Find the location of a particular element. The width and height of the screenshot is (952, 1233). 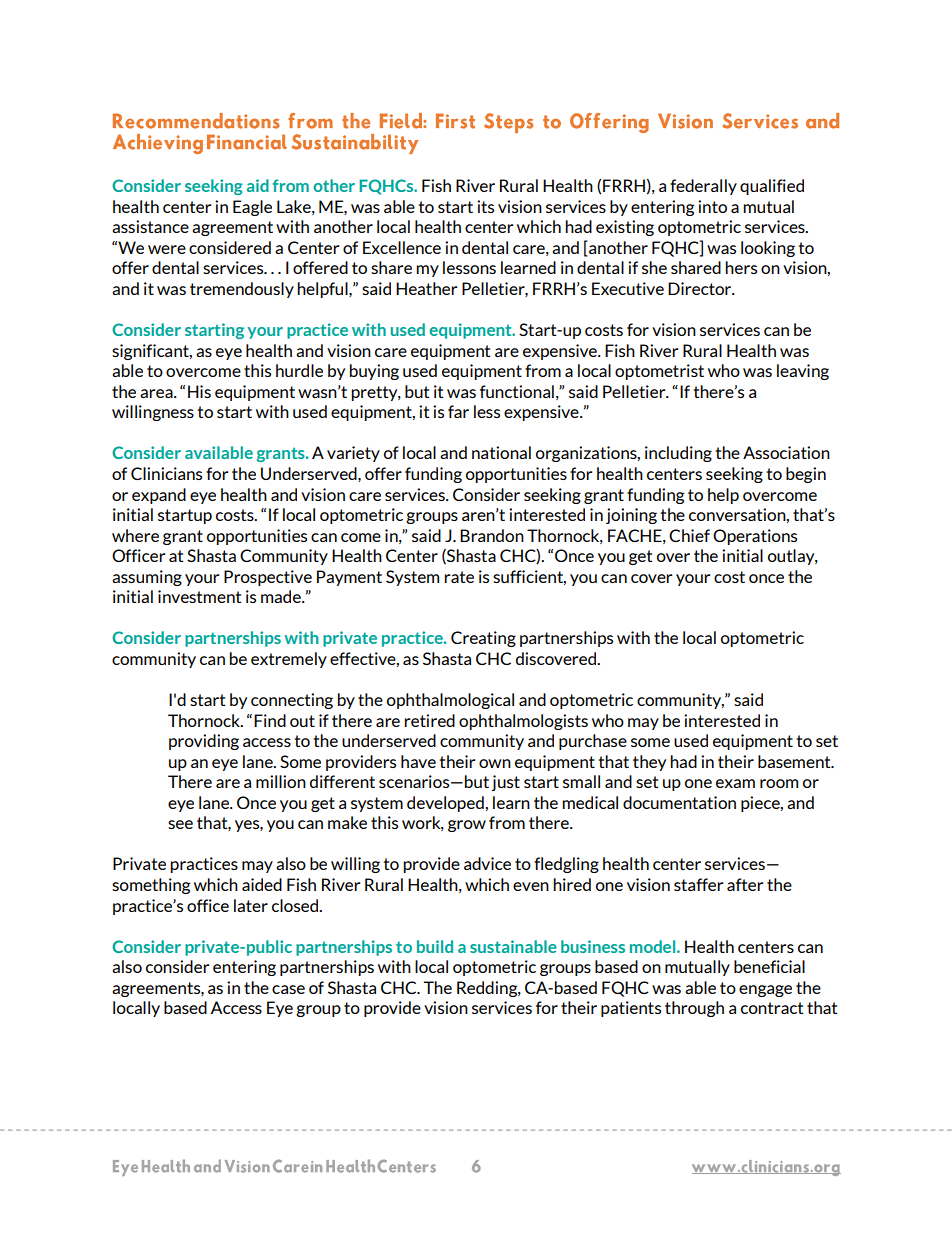

assistance is located at coordinates (150, 226).
